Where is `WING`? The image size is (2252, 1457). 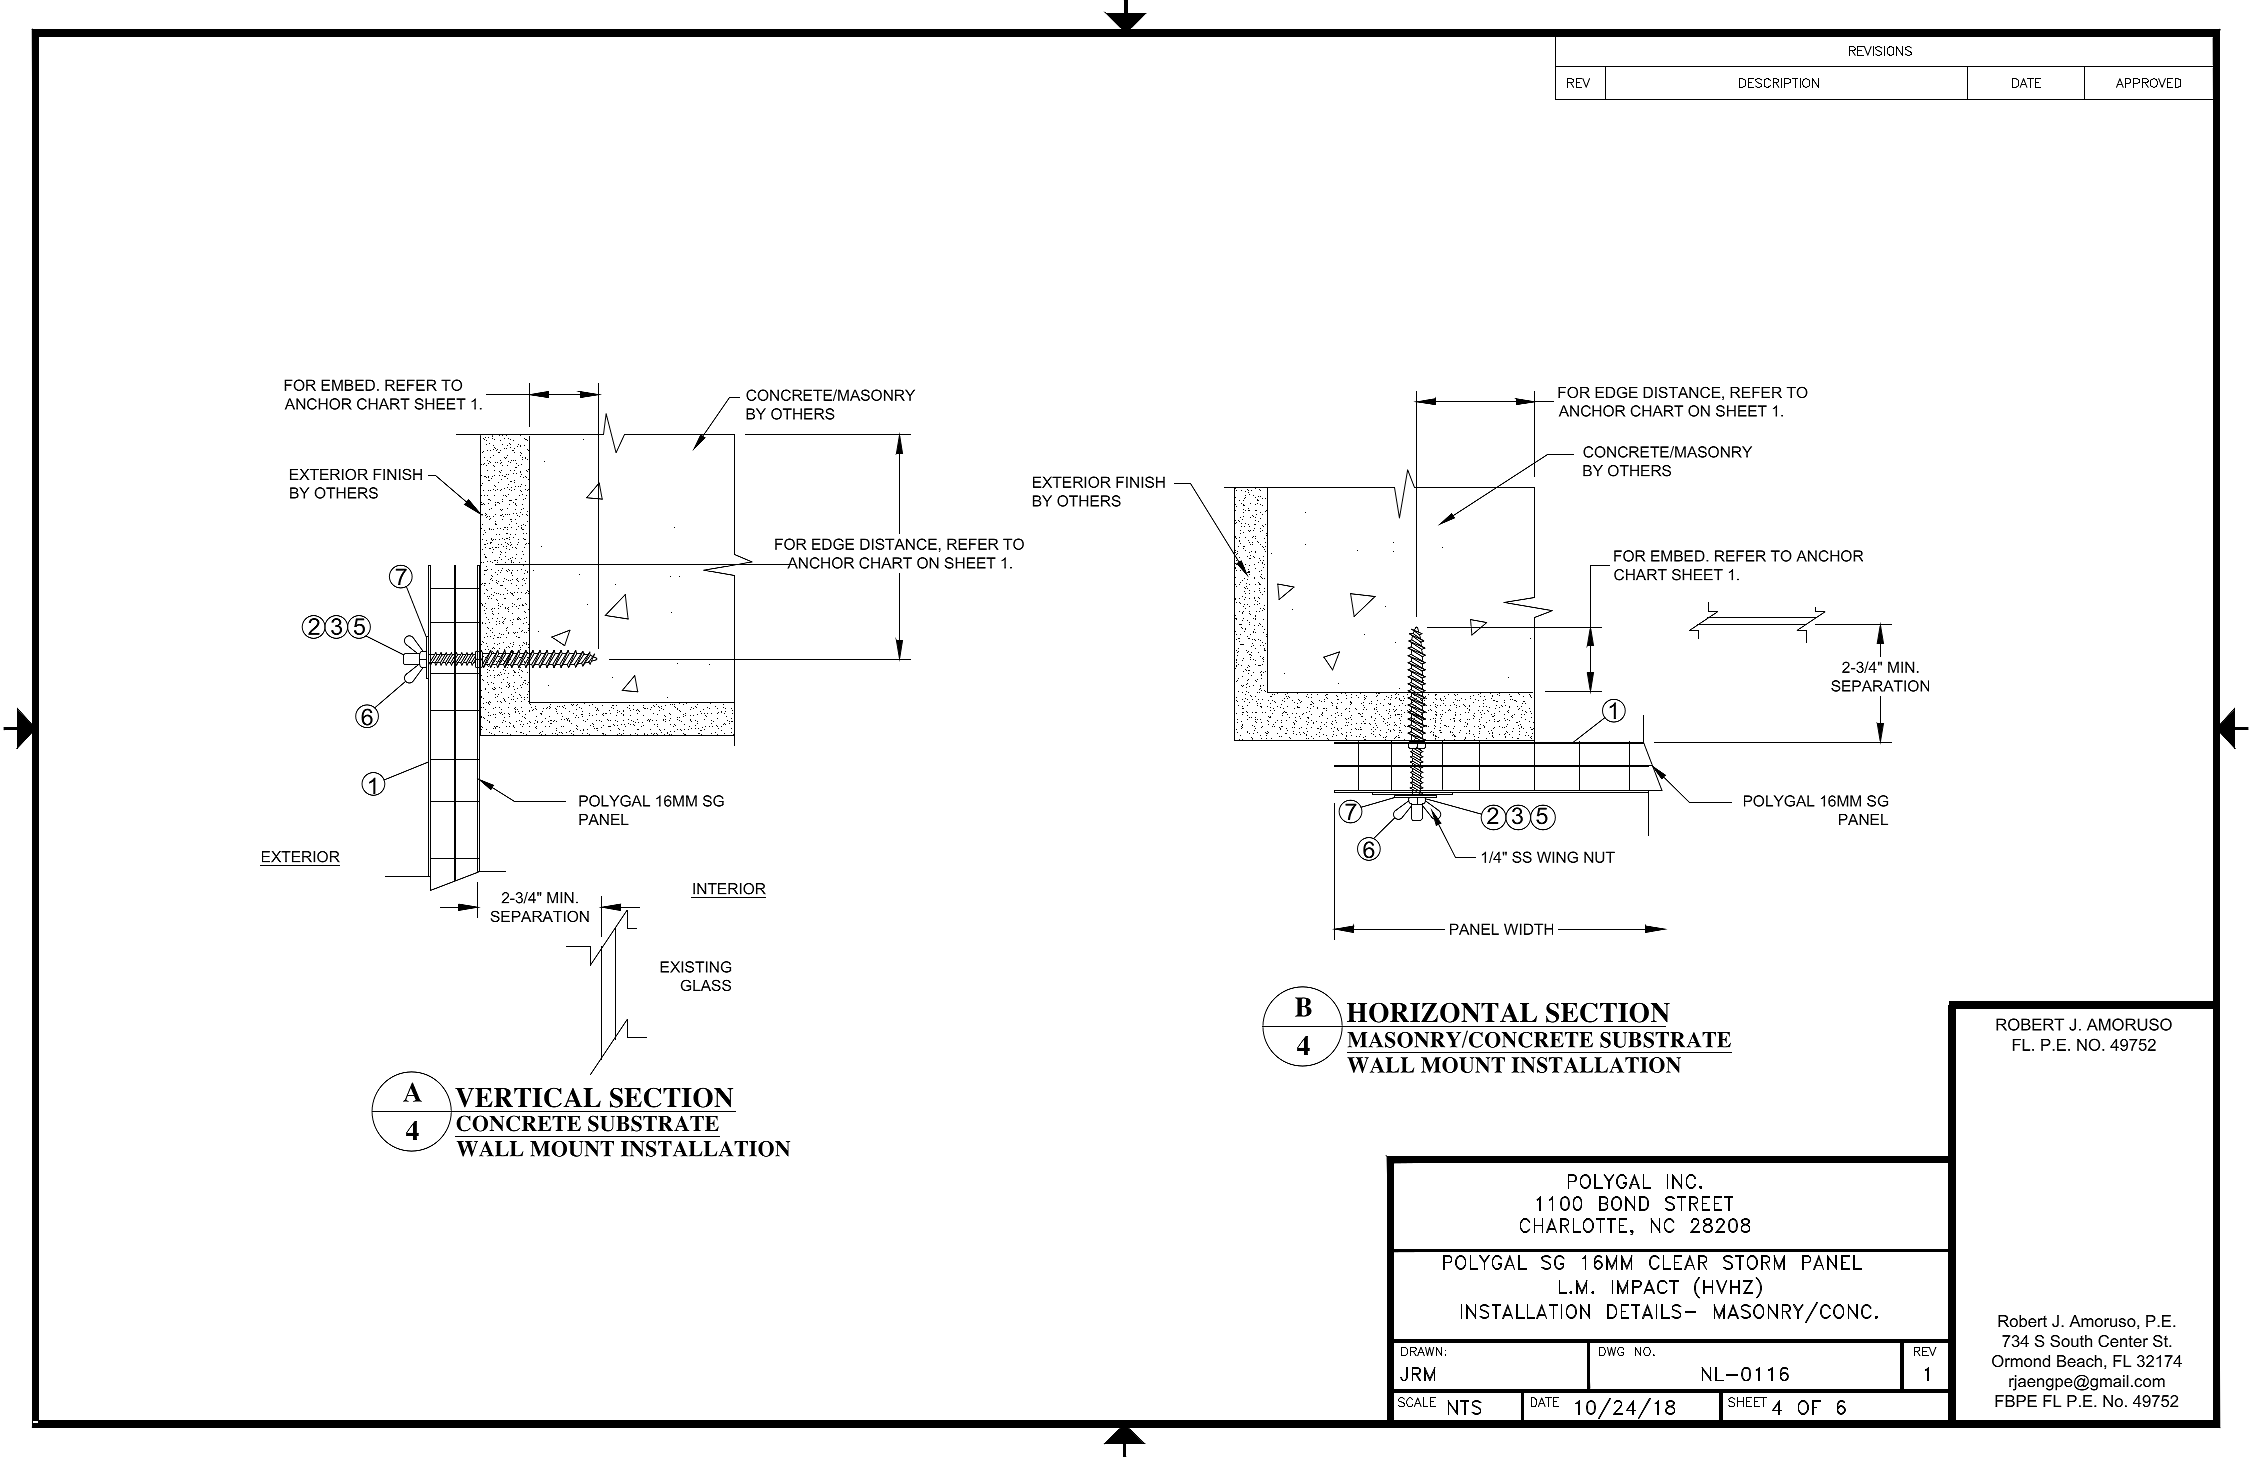 WING is located at coordinates (1557, 857).
